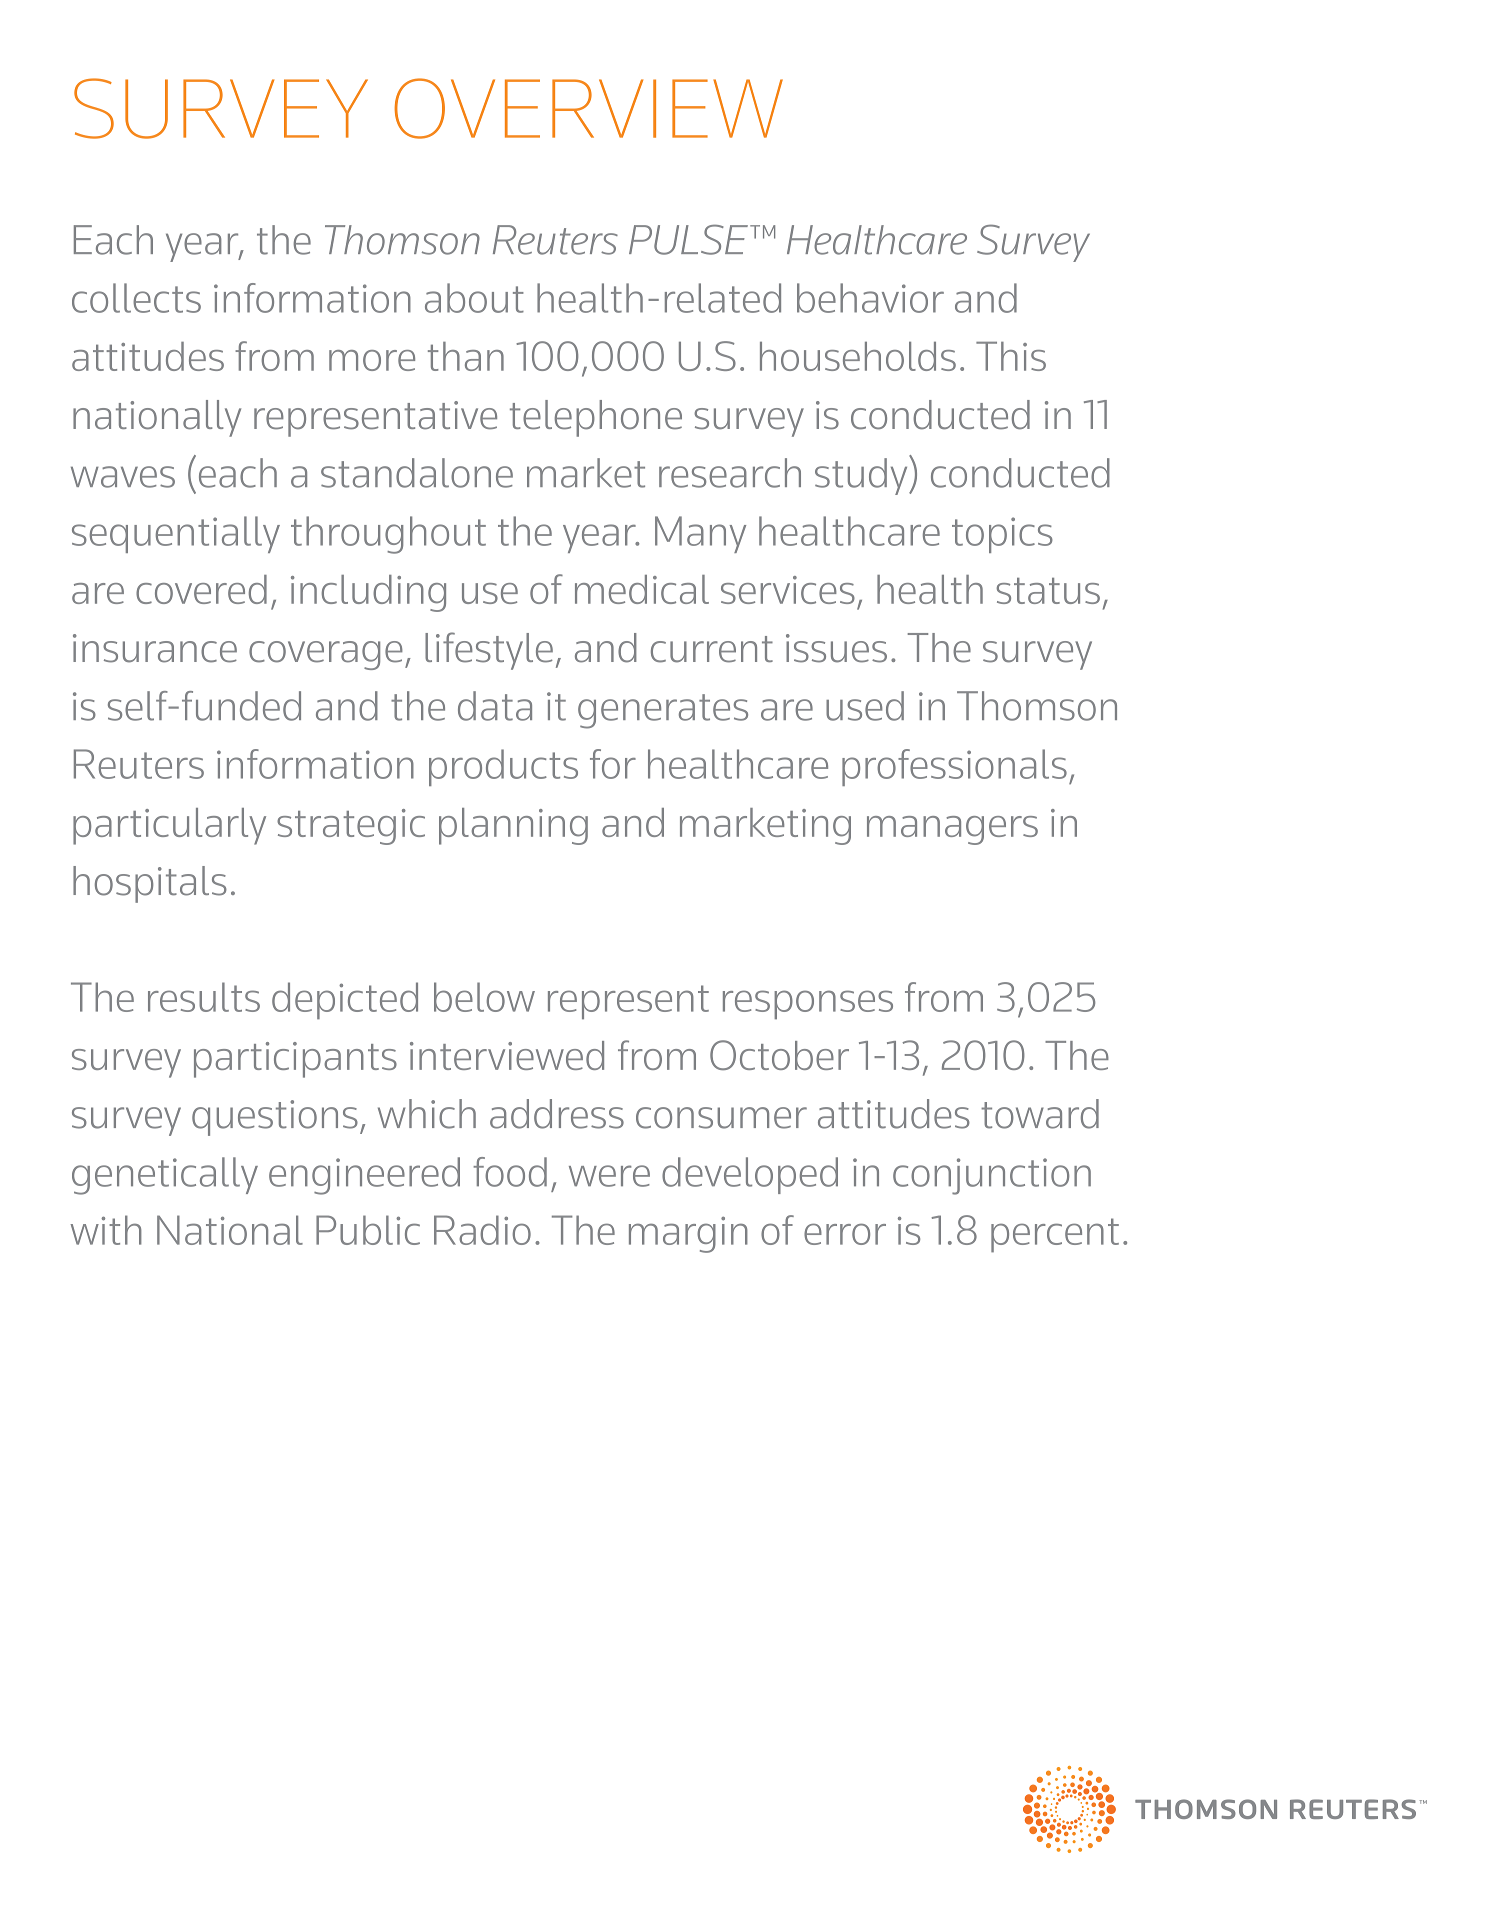 This screenshot has height=1923, width=1486. Describe the element at coordinates (489, 651) in the screenshot. I see `lifestyle` at that location.
